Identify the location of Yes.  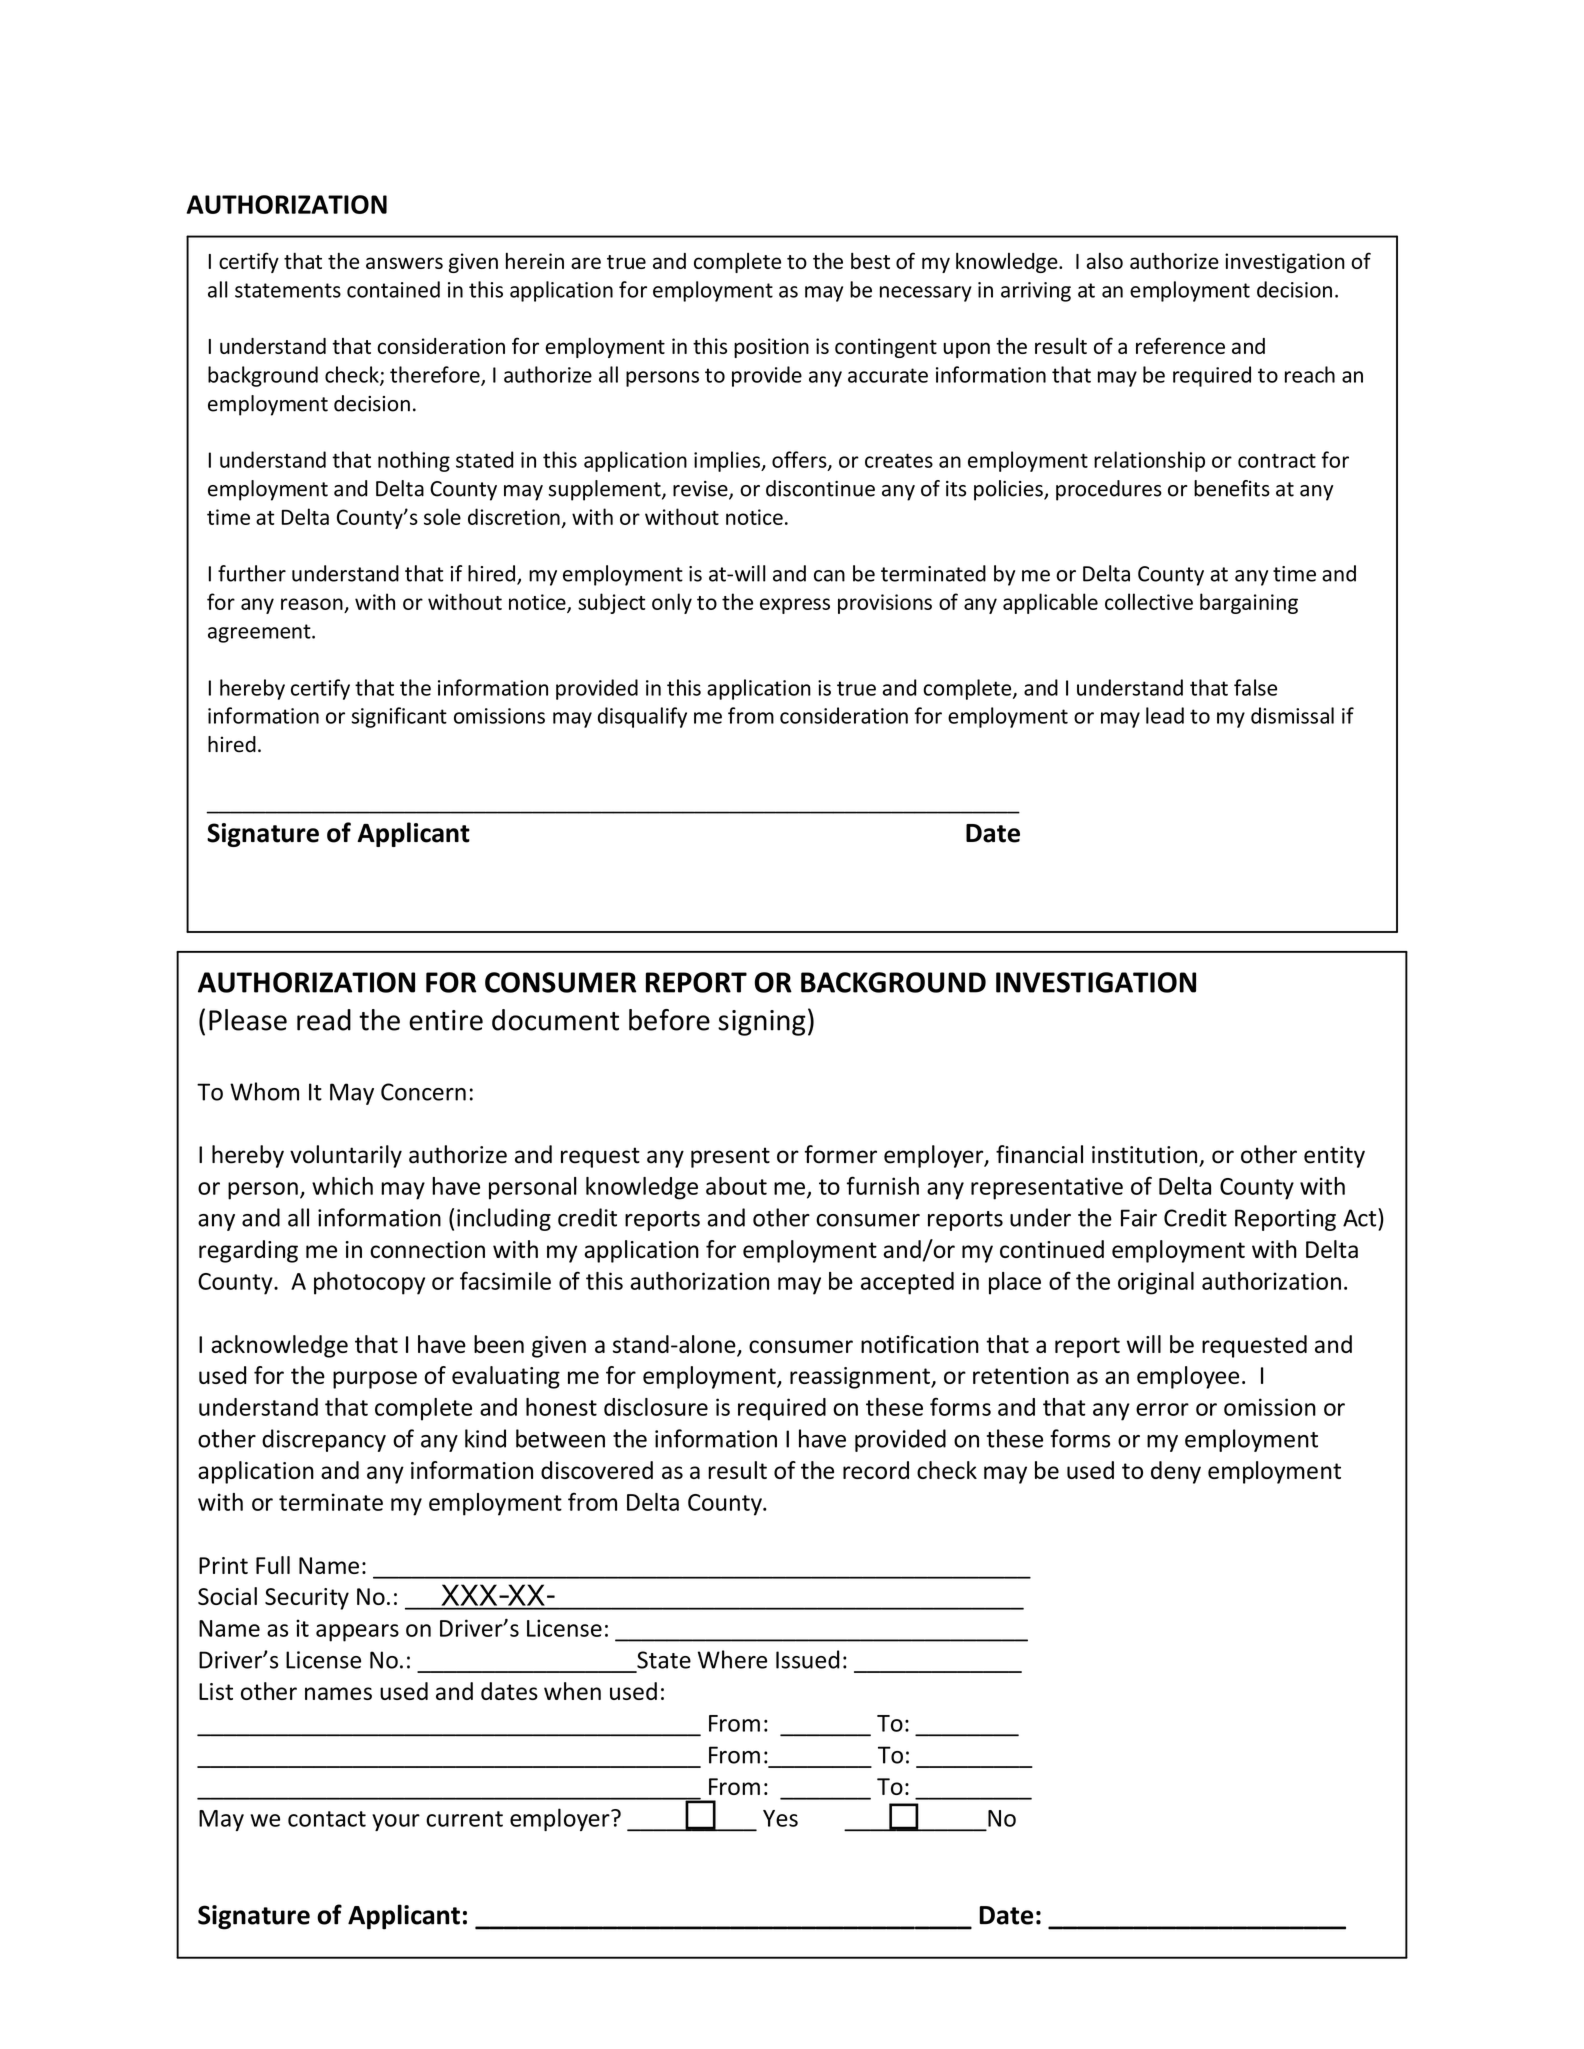
(780, 1818).
